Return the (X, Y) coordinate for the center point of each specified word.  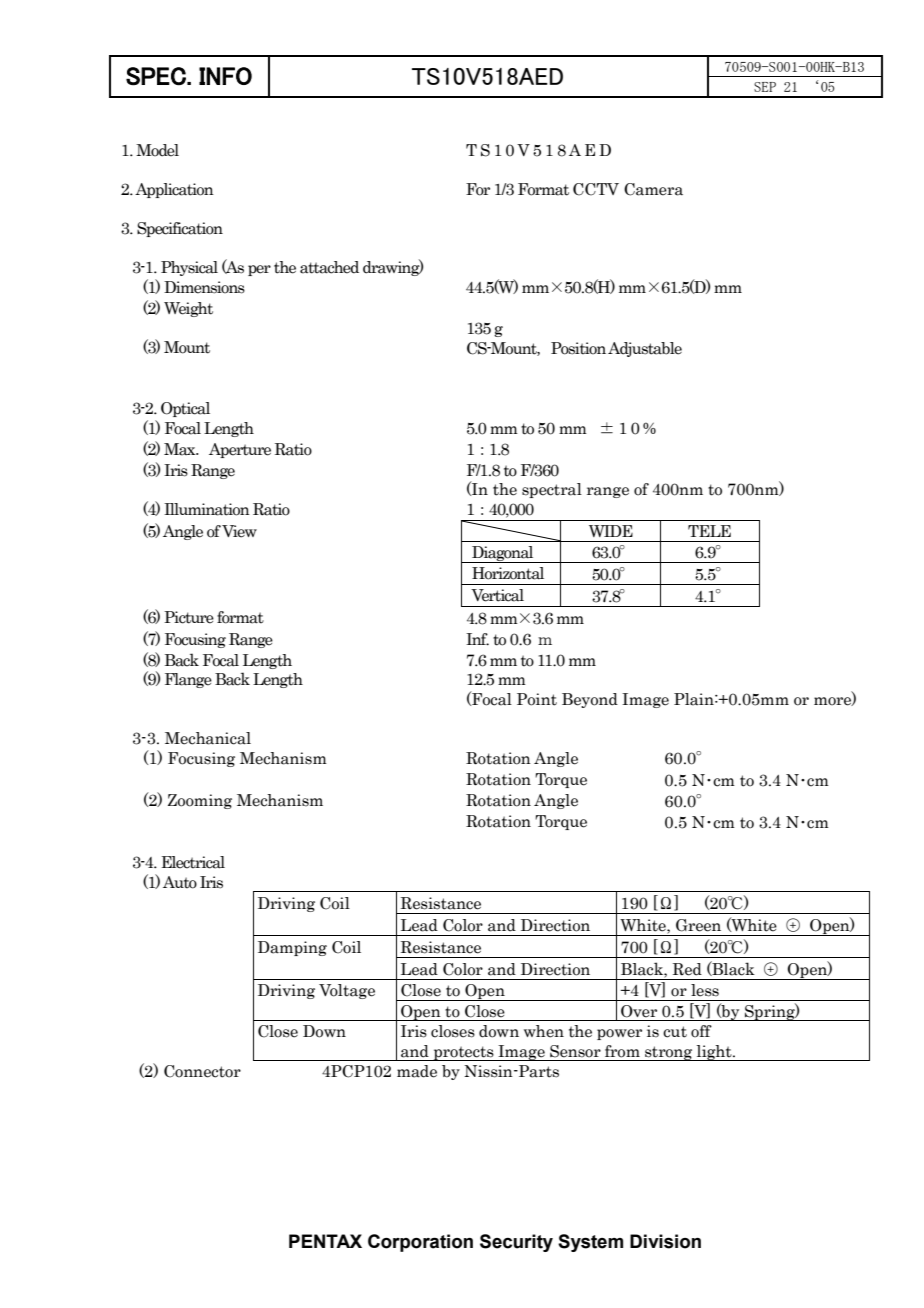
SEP (765, 87)
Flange (188, 680)
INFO (225, 76)
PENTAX (325, 1241)
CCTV (596, 189)
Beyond (590, 700)
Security (516, 1243)
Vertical (497, 595)
